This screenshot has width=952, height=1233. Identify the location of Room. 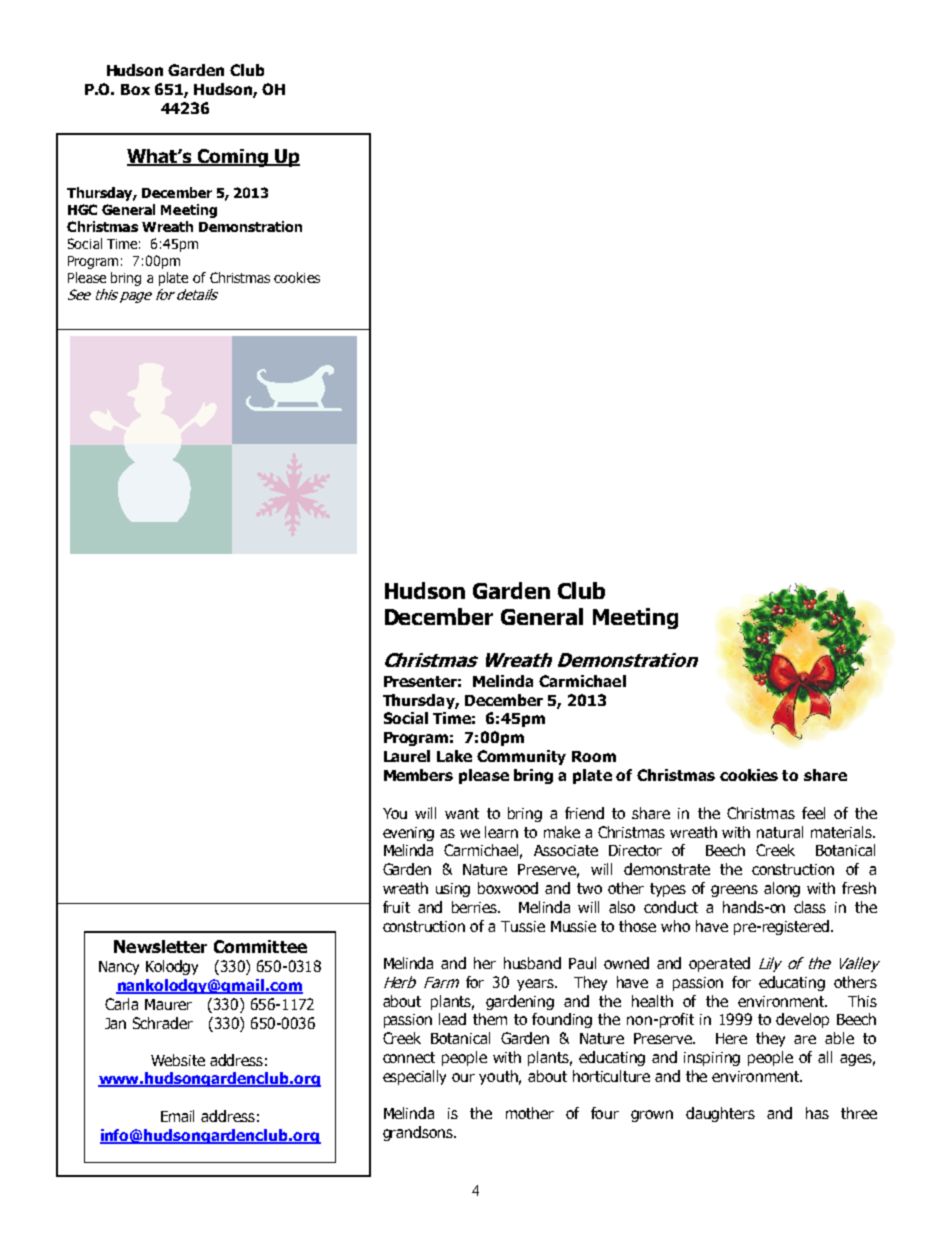
(594, 756).
